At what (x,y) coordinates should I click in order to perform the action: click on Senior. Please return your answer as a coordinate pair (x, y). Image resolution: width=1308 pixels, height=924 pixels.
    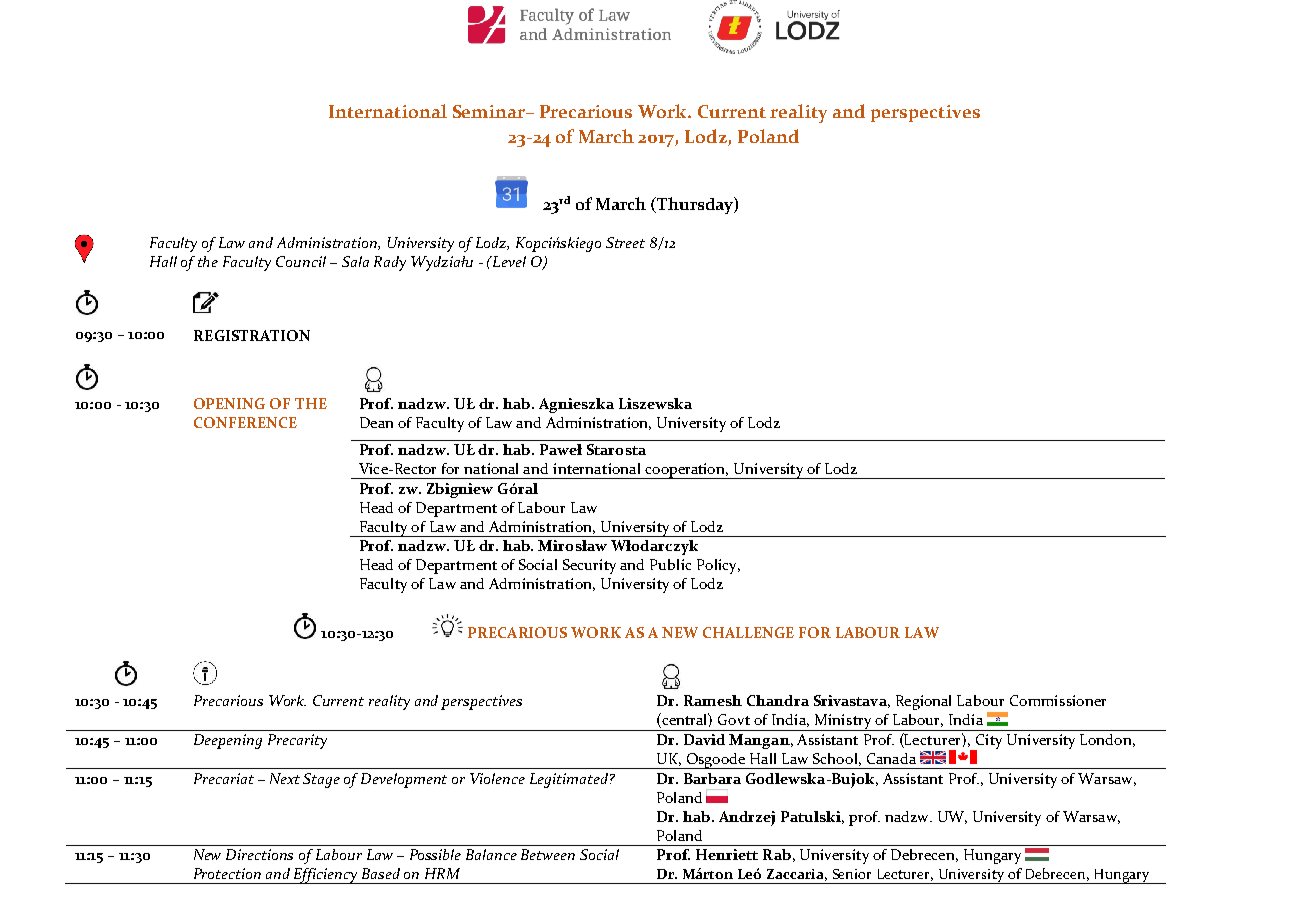
    Looking at the image, I should click on (852, 874).
